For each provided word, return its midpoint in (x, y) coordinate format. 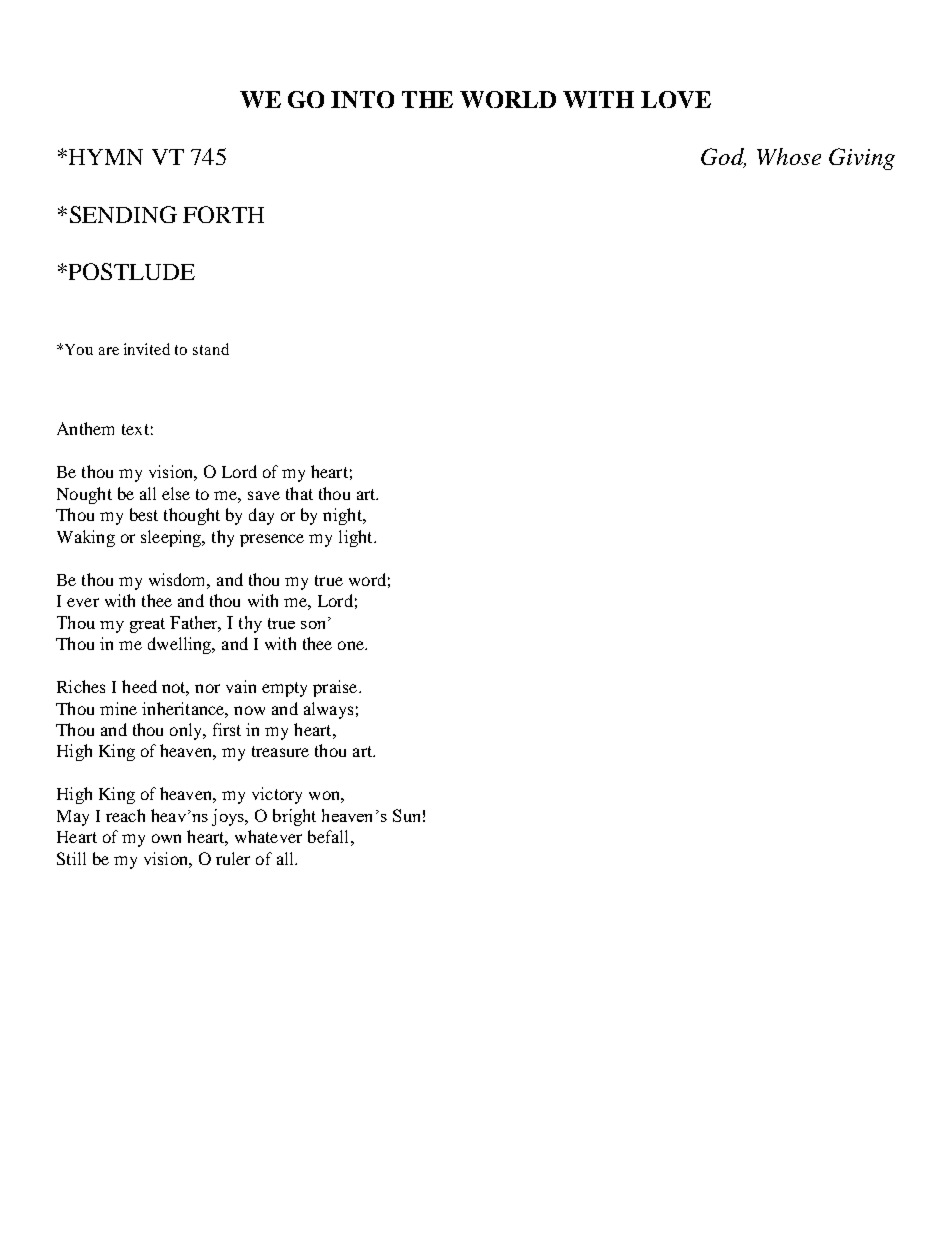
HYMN (104, 157)
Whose (789, 156)
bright (294, 817)
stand (211, 349)
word (367, 579)
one (352, 645)
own (166, 838)
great (147, 625)
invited (147, 349)
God (723, 158)
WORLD (508, 99)
